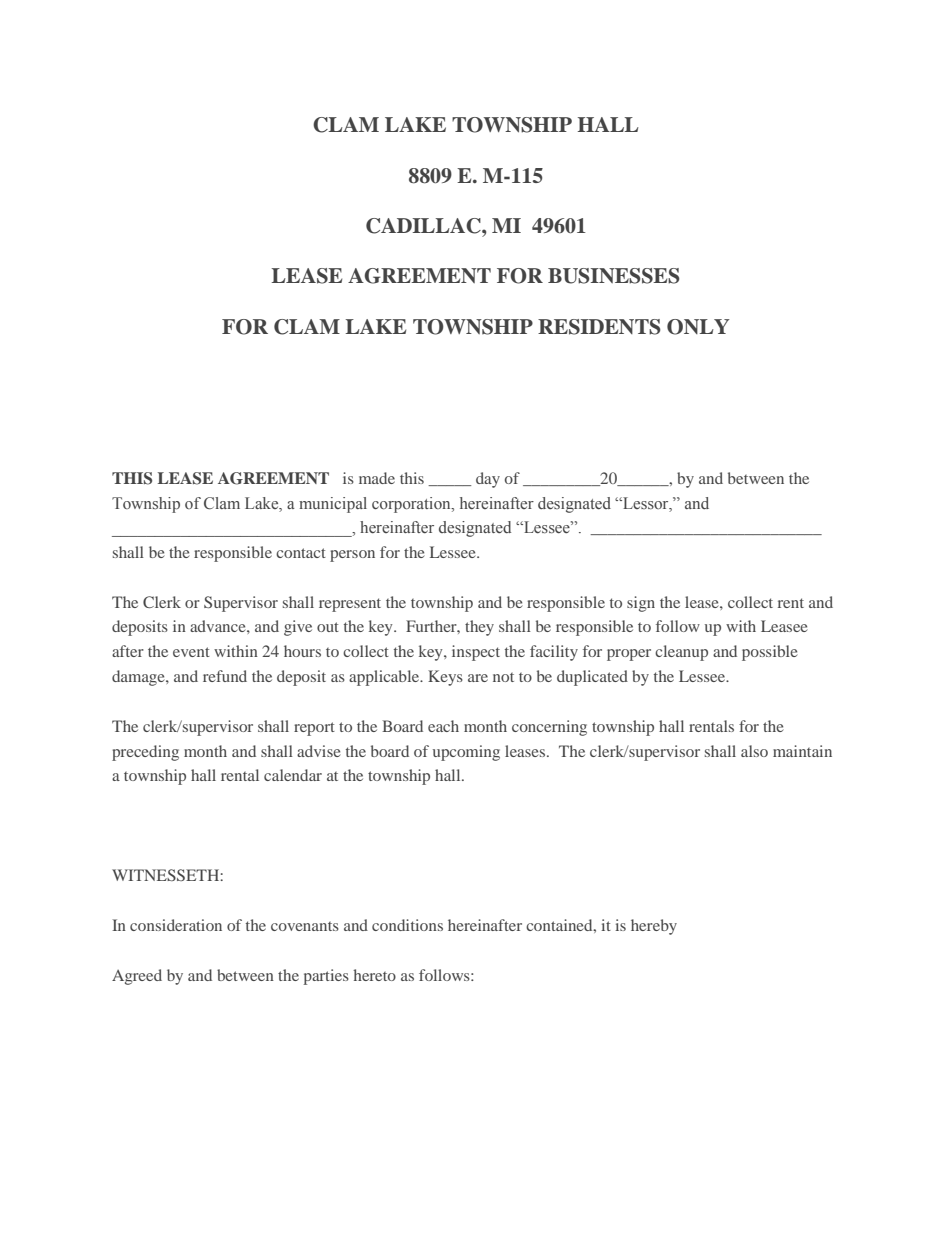  What do you see at coordinates (698, 327) in the image?
I see `ONLY` at bounding box center [698, 327].
